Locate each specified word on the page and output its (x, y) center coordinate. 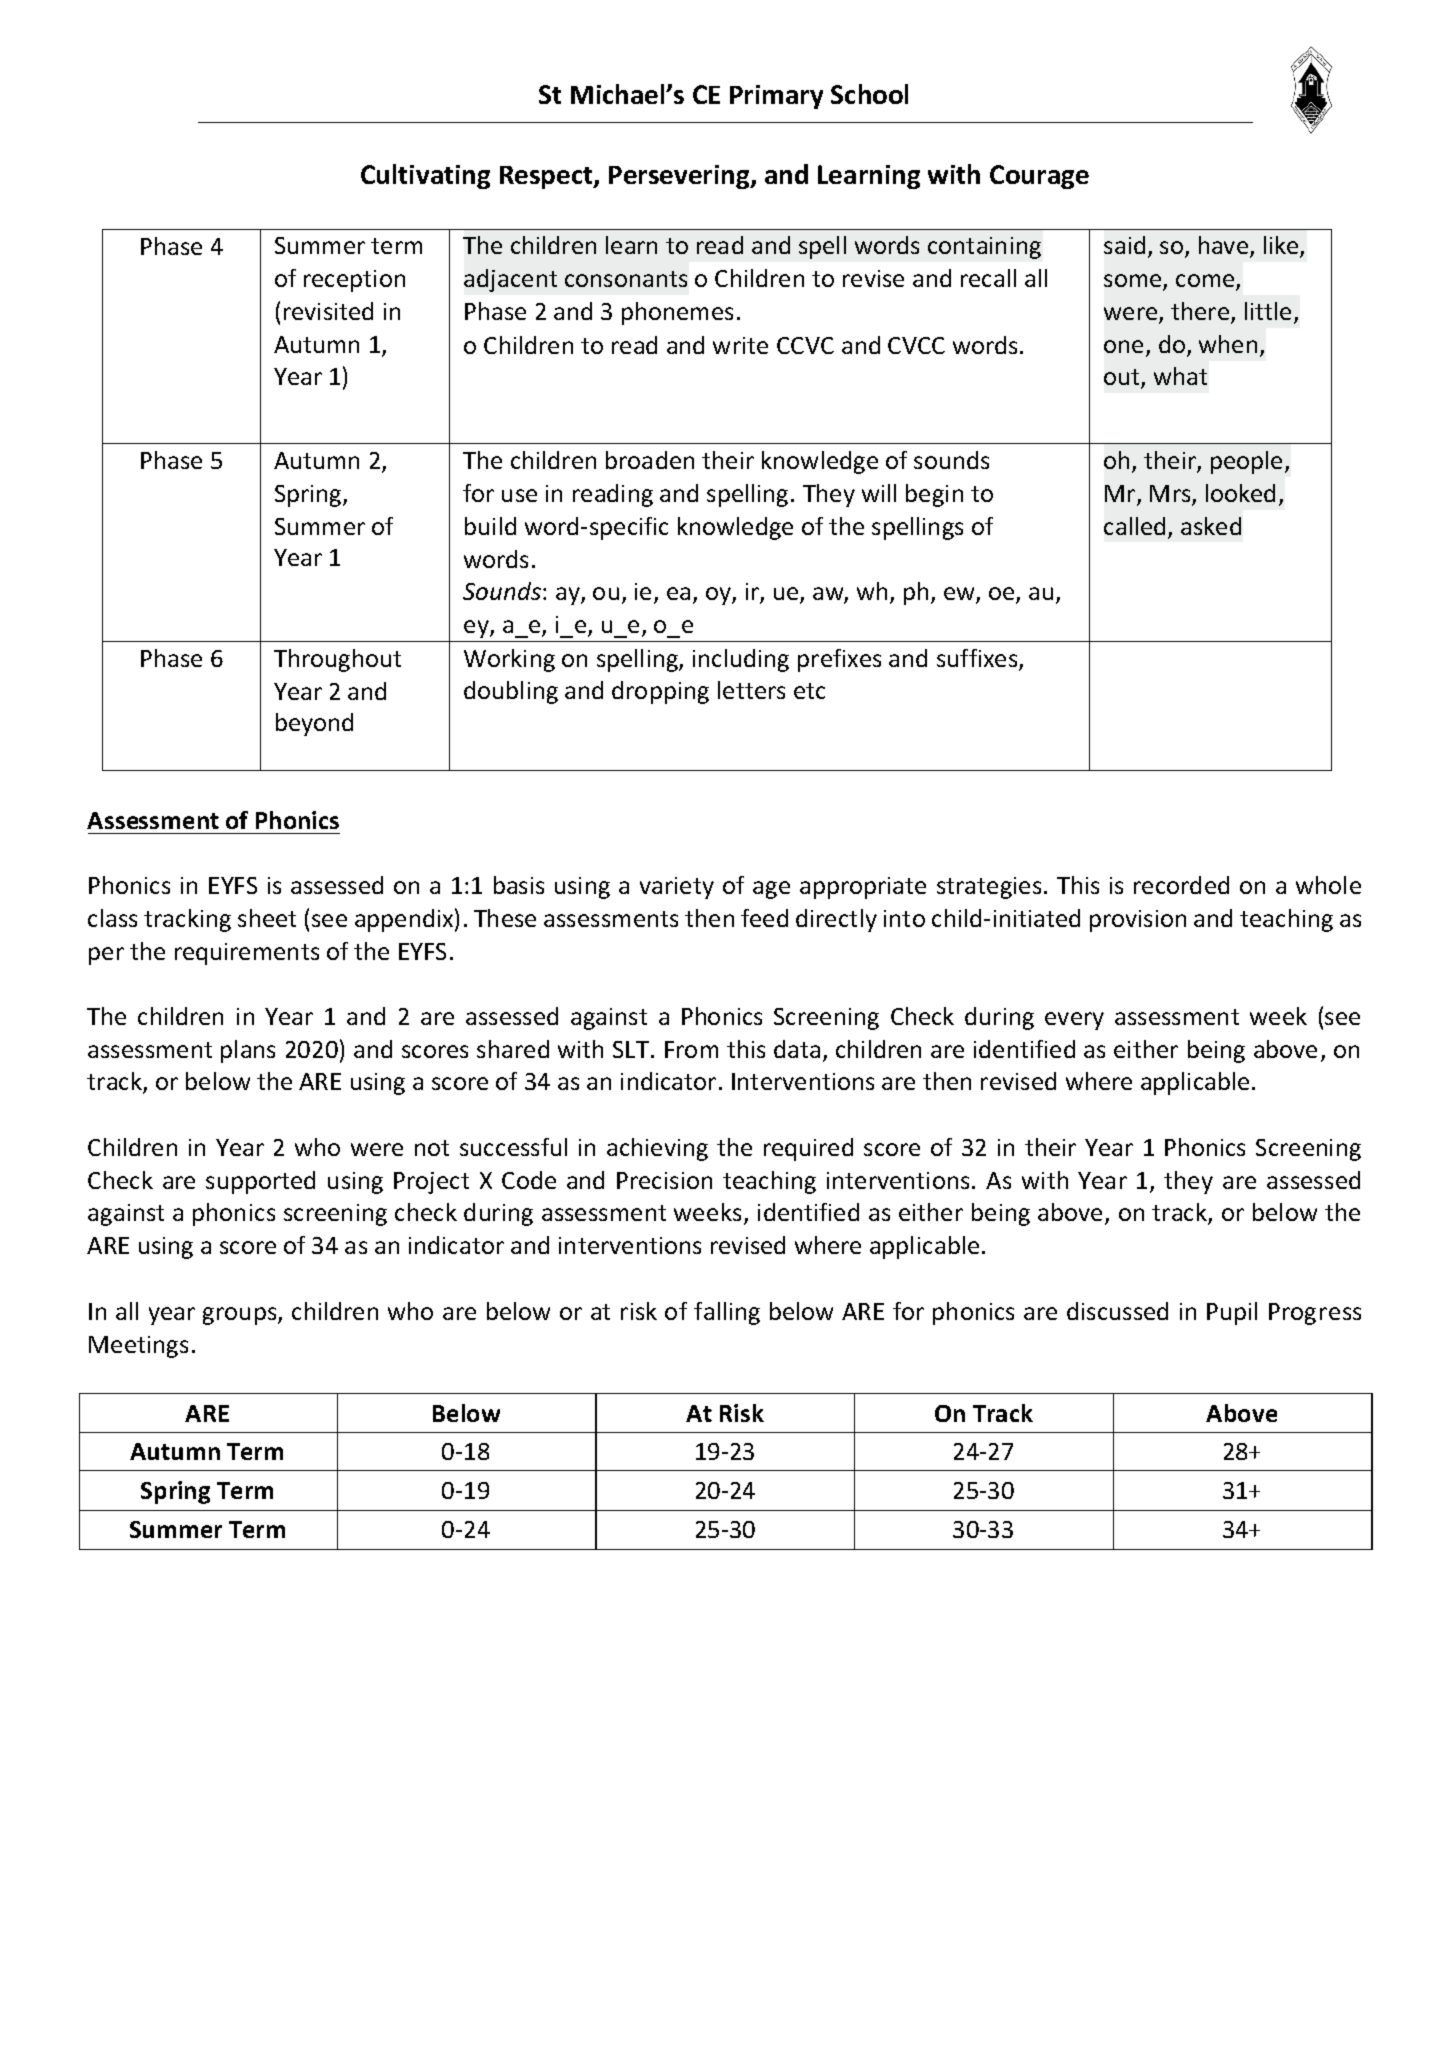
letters (751, 690)
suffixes (978, 659)
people (1246, 462)
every (1074, 1021)
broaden (650, 460)
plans (248, 1051)
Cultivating (425, 176)
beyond (314, 724)
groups (241, 1316)
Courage (1039, 177)
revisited (328, 311)
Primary (776, 97)
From (691, 1049)
